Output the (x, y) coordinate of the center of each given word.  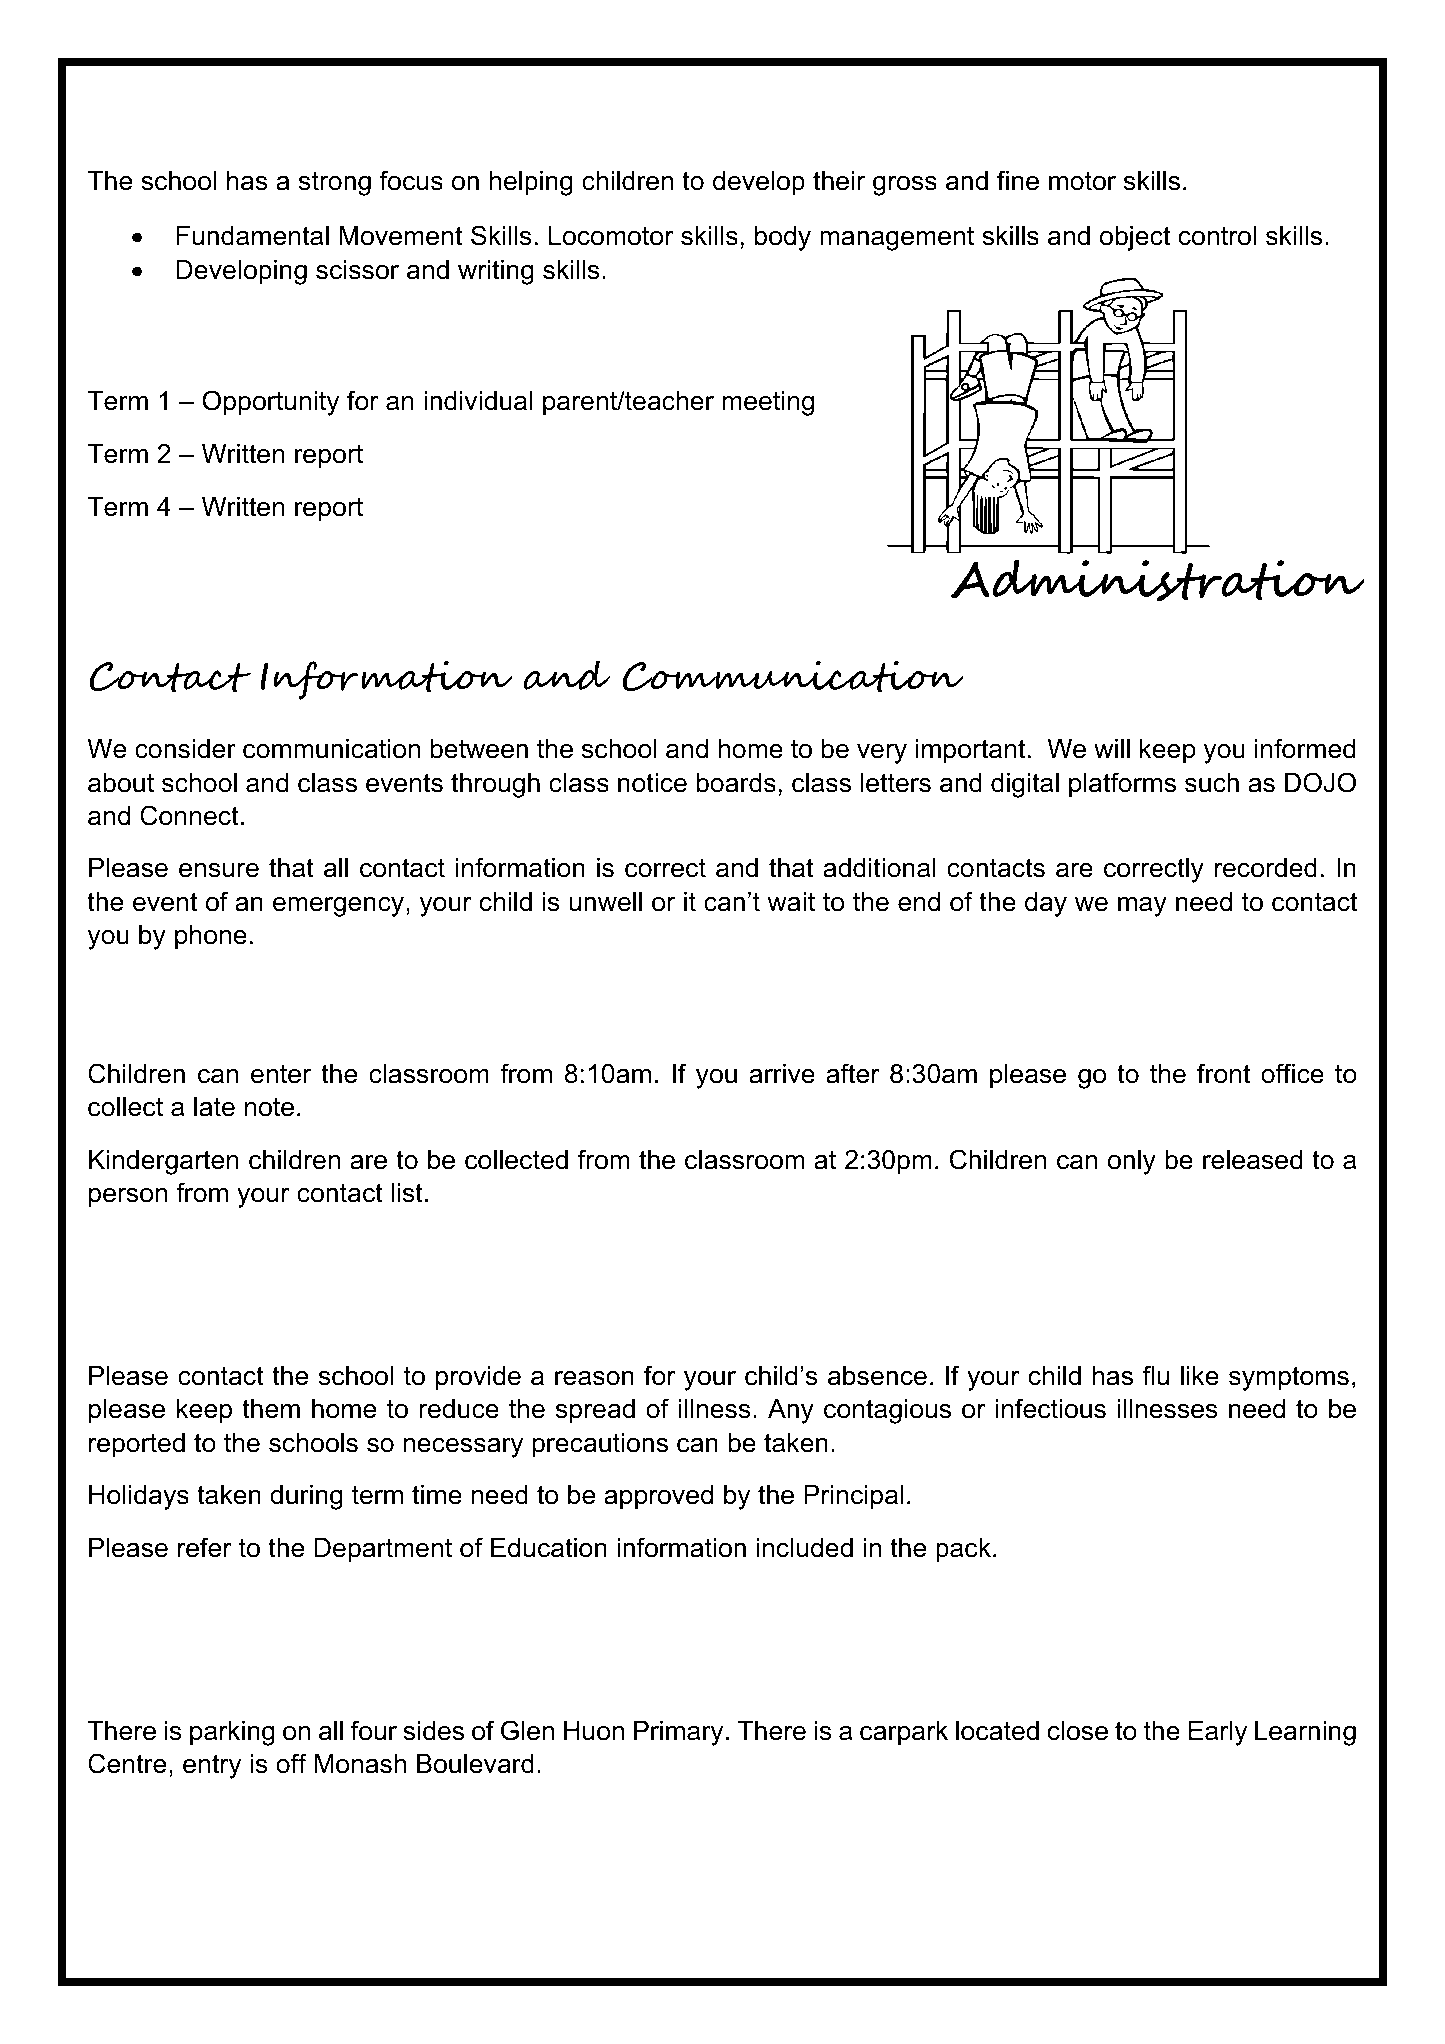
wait (791, 902)
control (1217, 236)
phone (211, 937)
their (839, 181)
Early (1218, 1733)
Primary (678, 1733)
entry (212, 1766)
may (1142, 907)
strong (335, 183)
